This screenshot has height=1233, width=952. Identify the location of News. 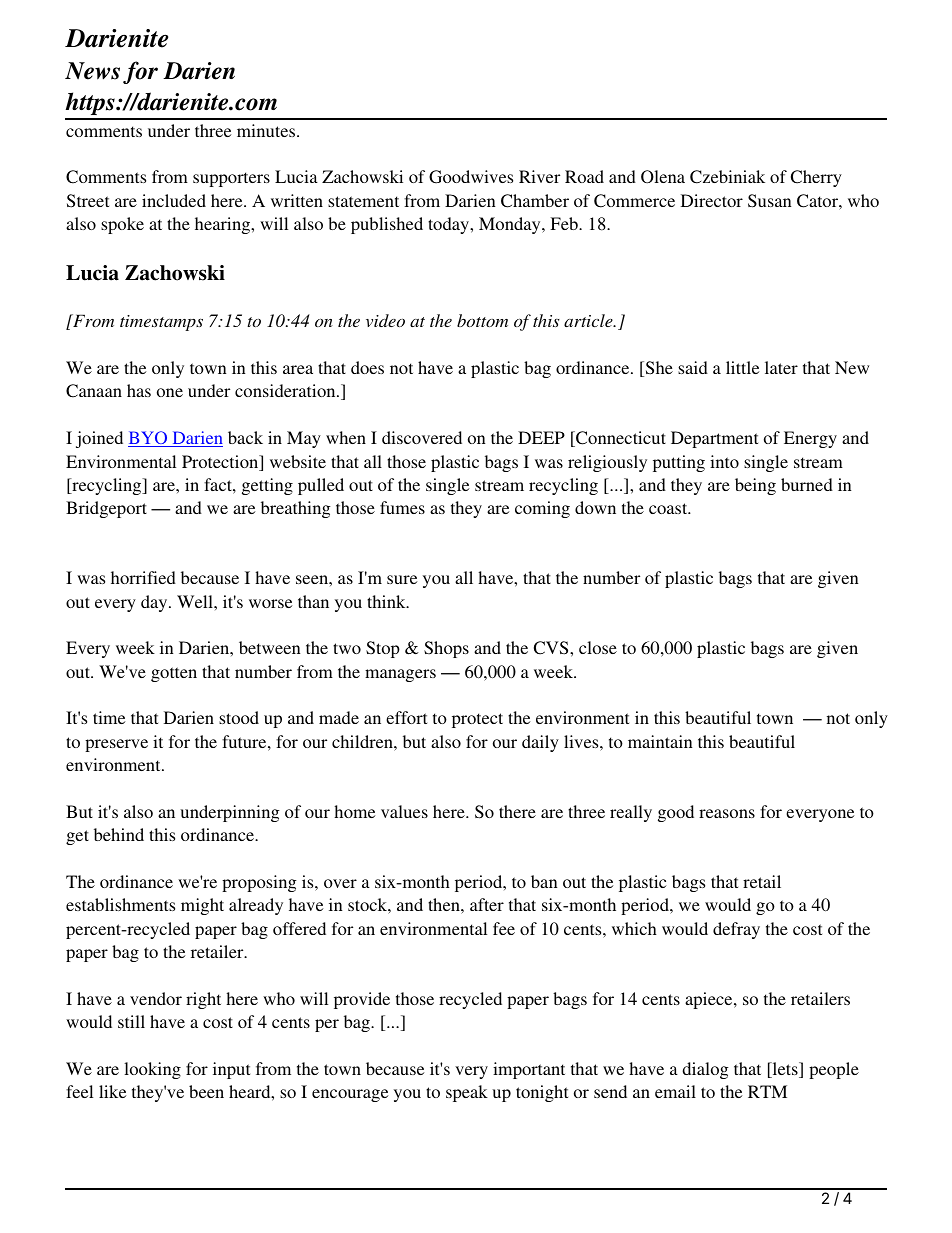
(92, 71).
